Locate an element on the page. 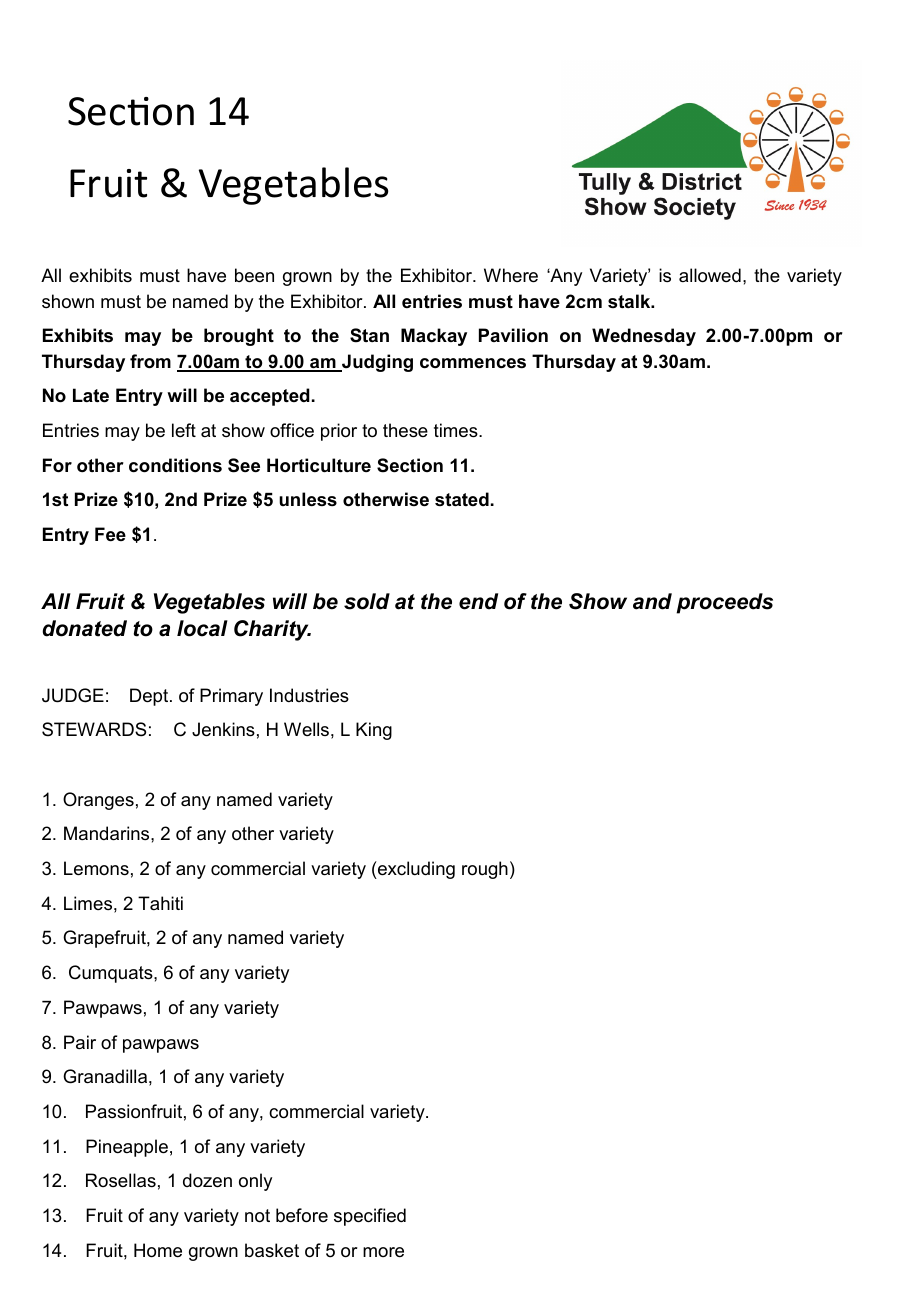 The height and width of the image is (1308, 924). Wednesday is located at coordinates (644, 337).
